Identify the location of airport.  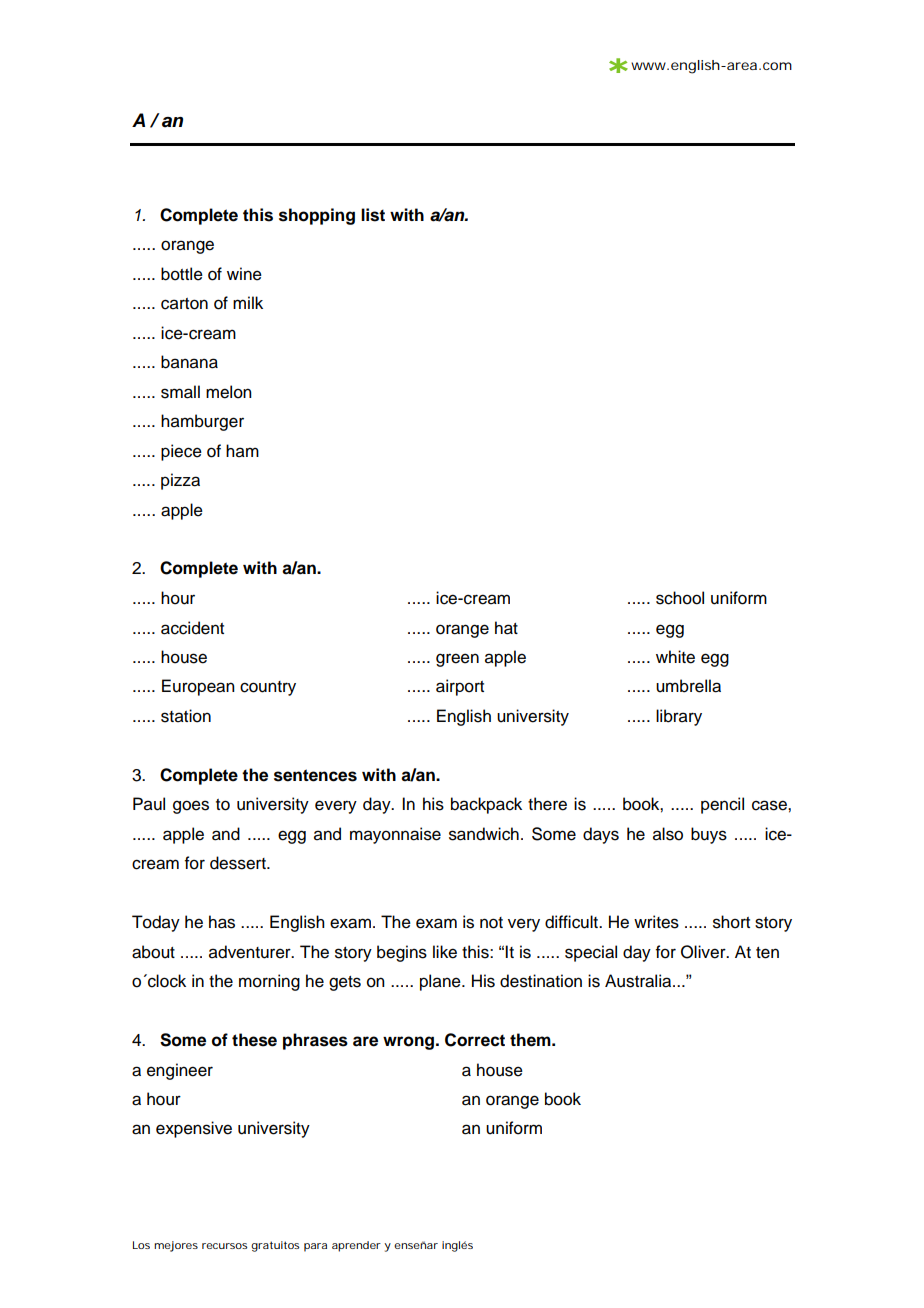
(460, 687).
